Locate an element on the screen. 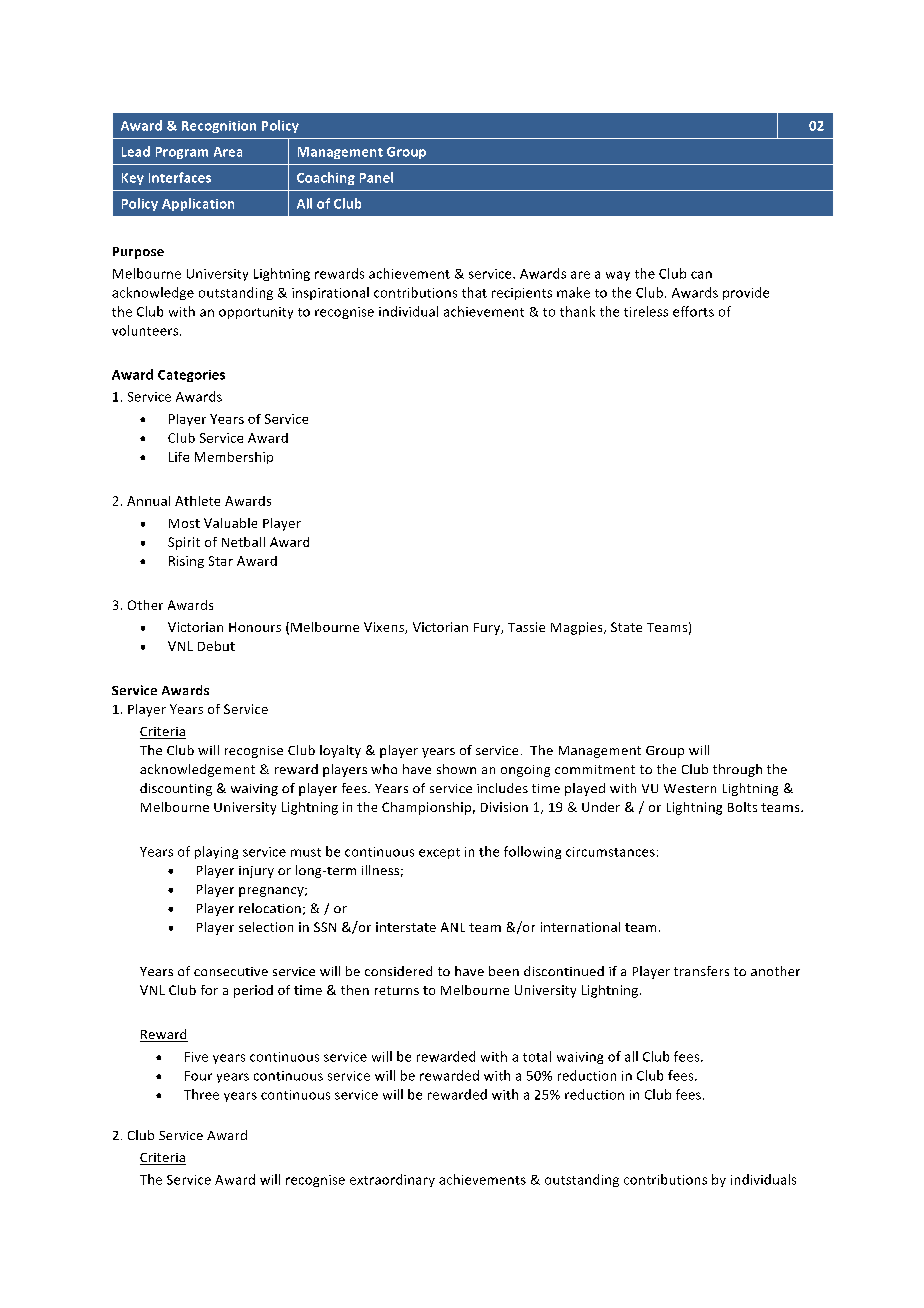  efforts is located at coordinates (693, 311).
